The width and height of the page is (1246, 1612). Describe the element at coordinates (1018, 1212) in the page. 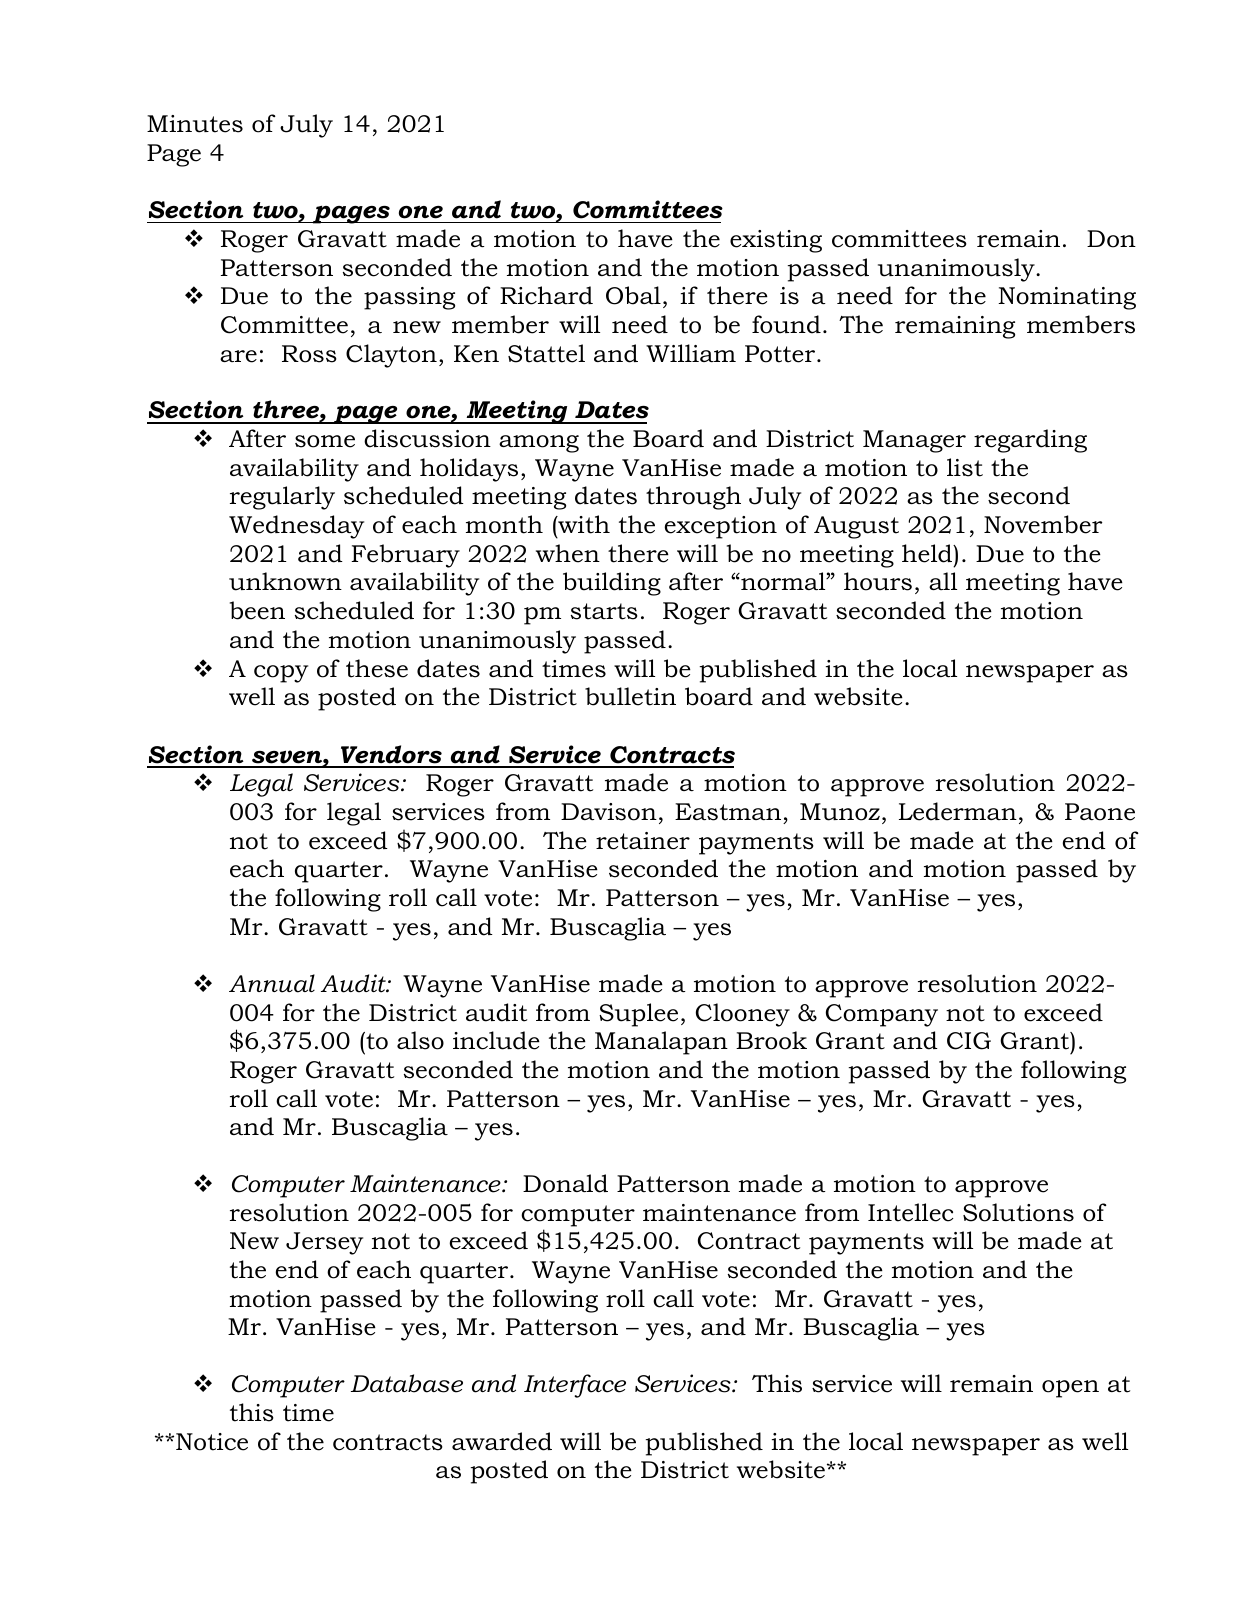

I see `Solutions` at that location.
